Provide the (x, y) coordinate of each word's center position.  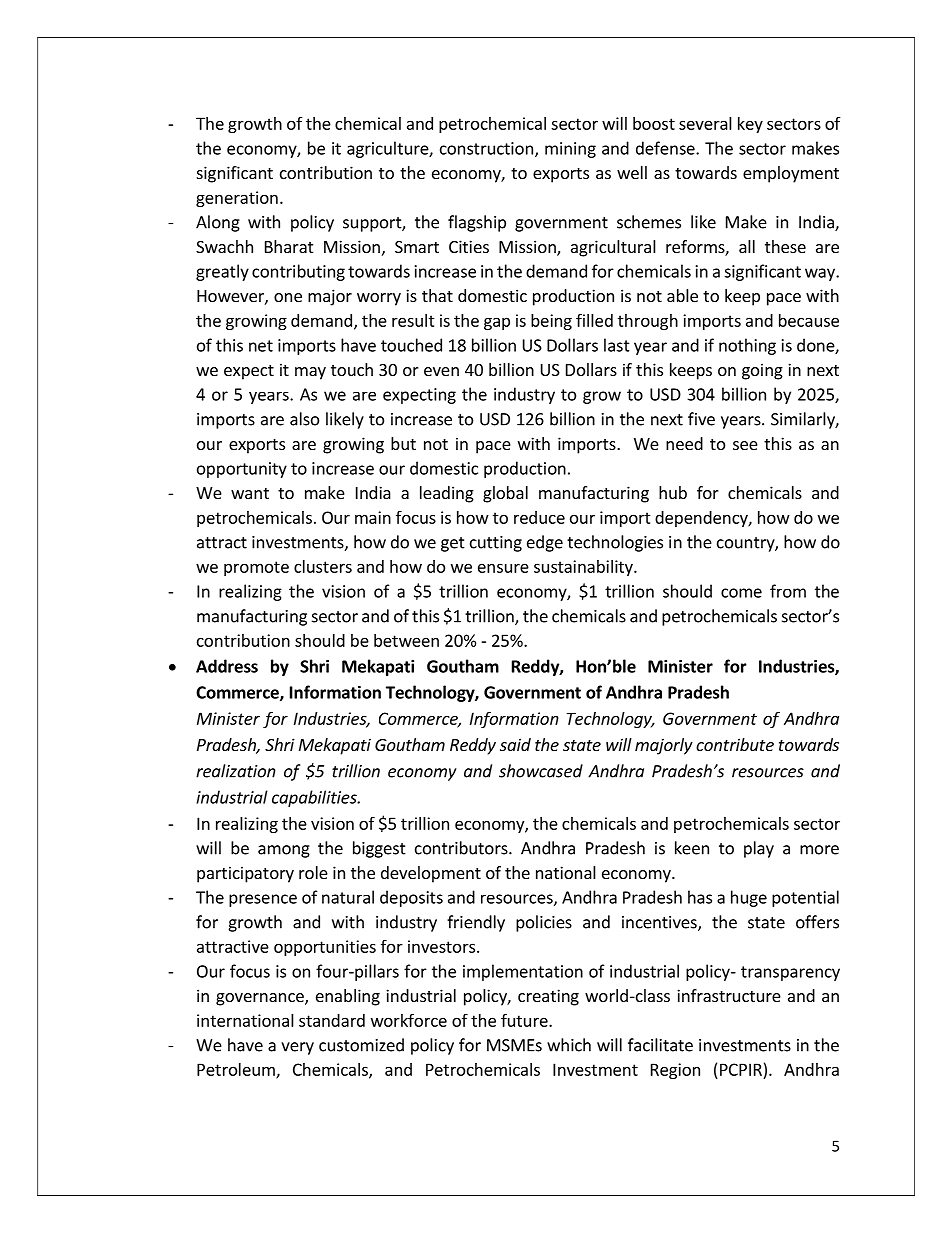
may (310, 373)
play (759, 849)
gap (497, 323)
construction (486, 148)
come (741, 593)
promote (256, 568)
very (297, 1048)
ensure (503, 568)
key (750, 125)
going (762, 371)
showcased (541, 771)
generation (237, 199)
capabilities (315, 798)
